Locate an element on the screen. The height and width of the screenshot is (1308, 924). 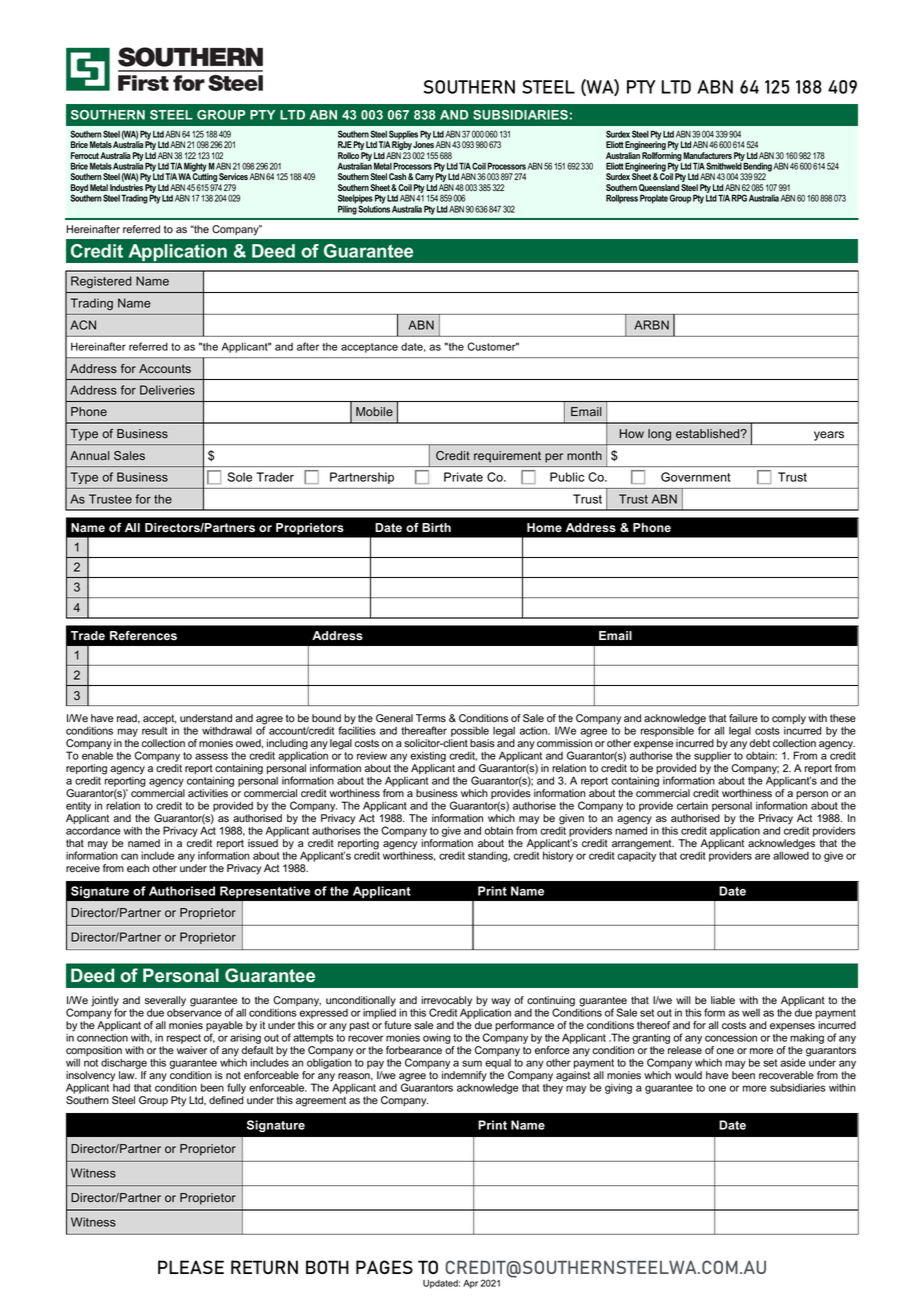
result is located at coordinates (154, 731).
